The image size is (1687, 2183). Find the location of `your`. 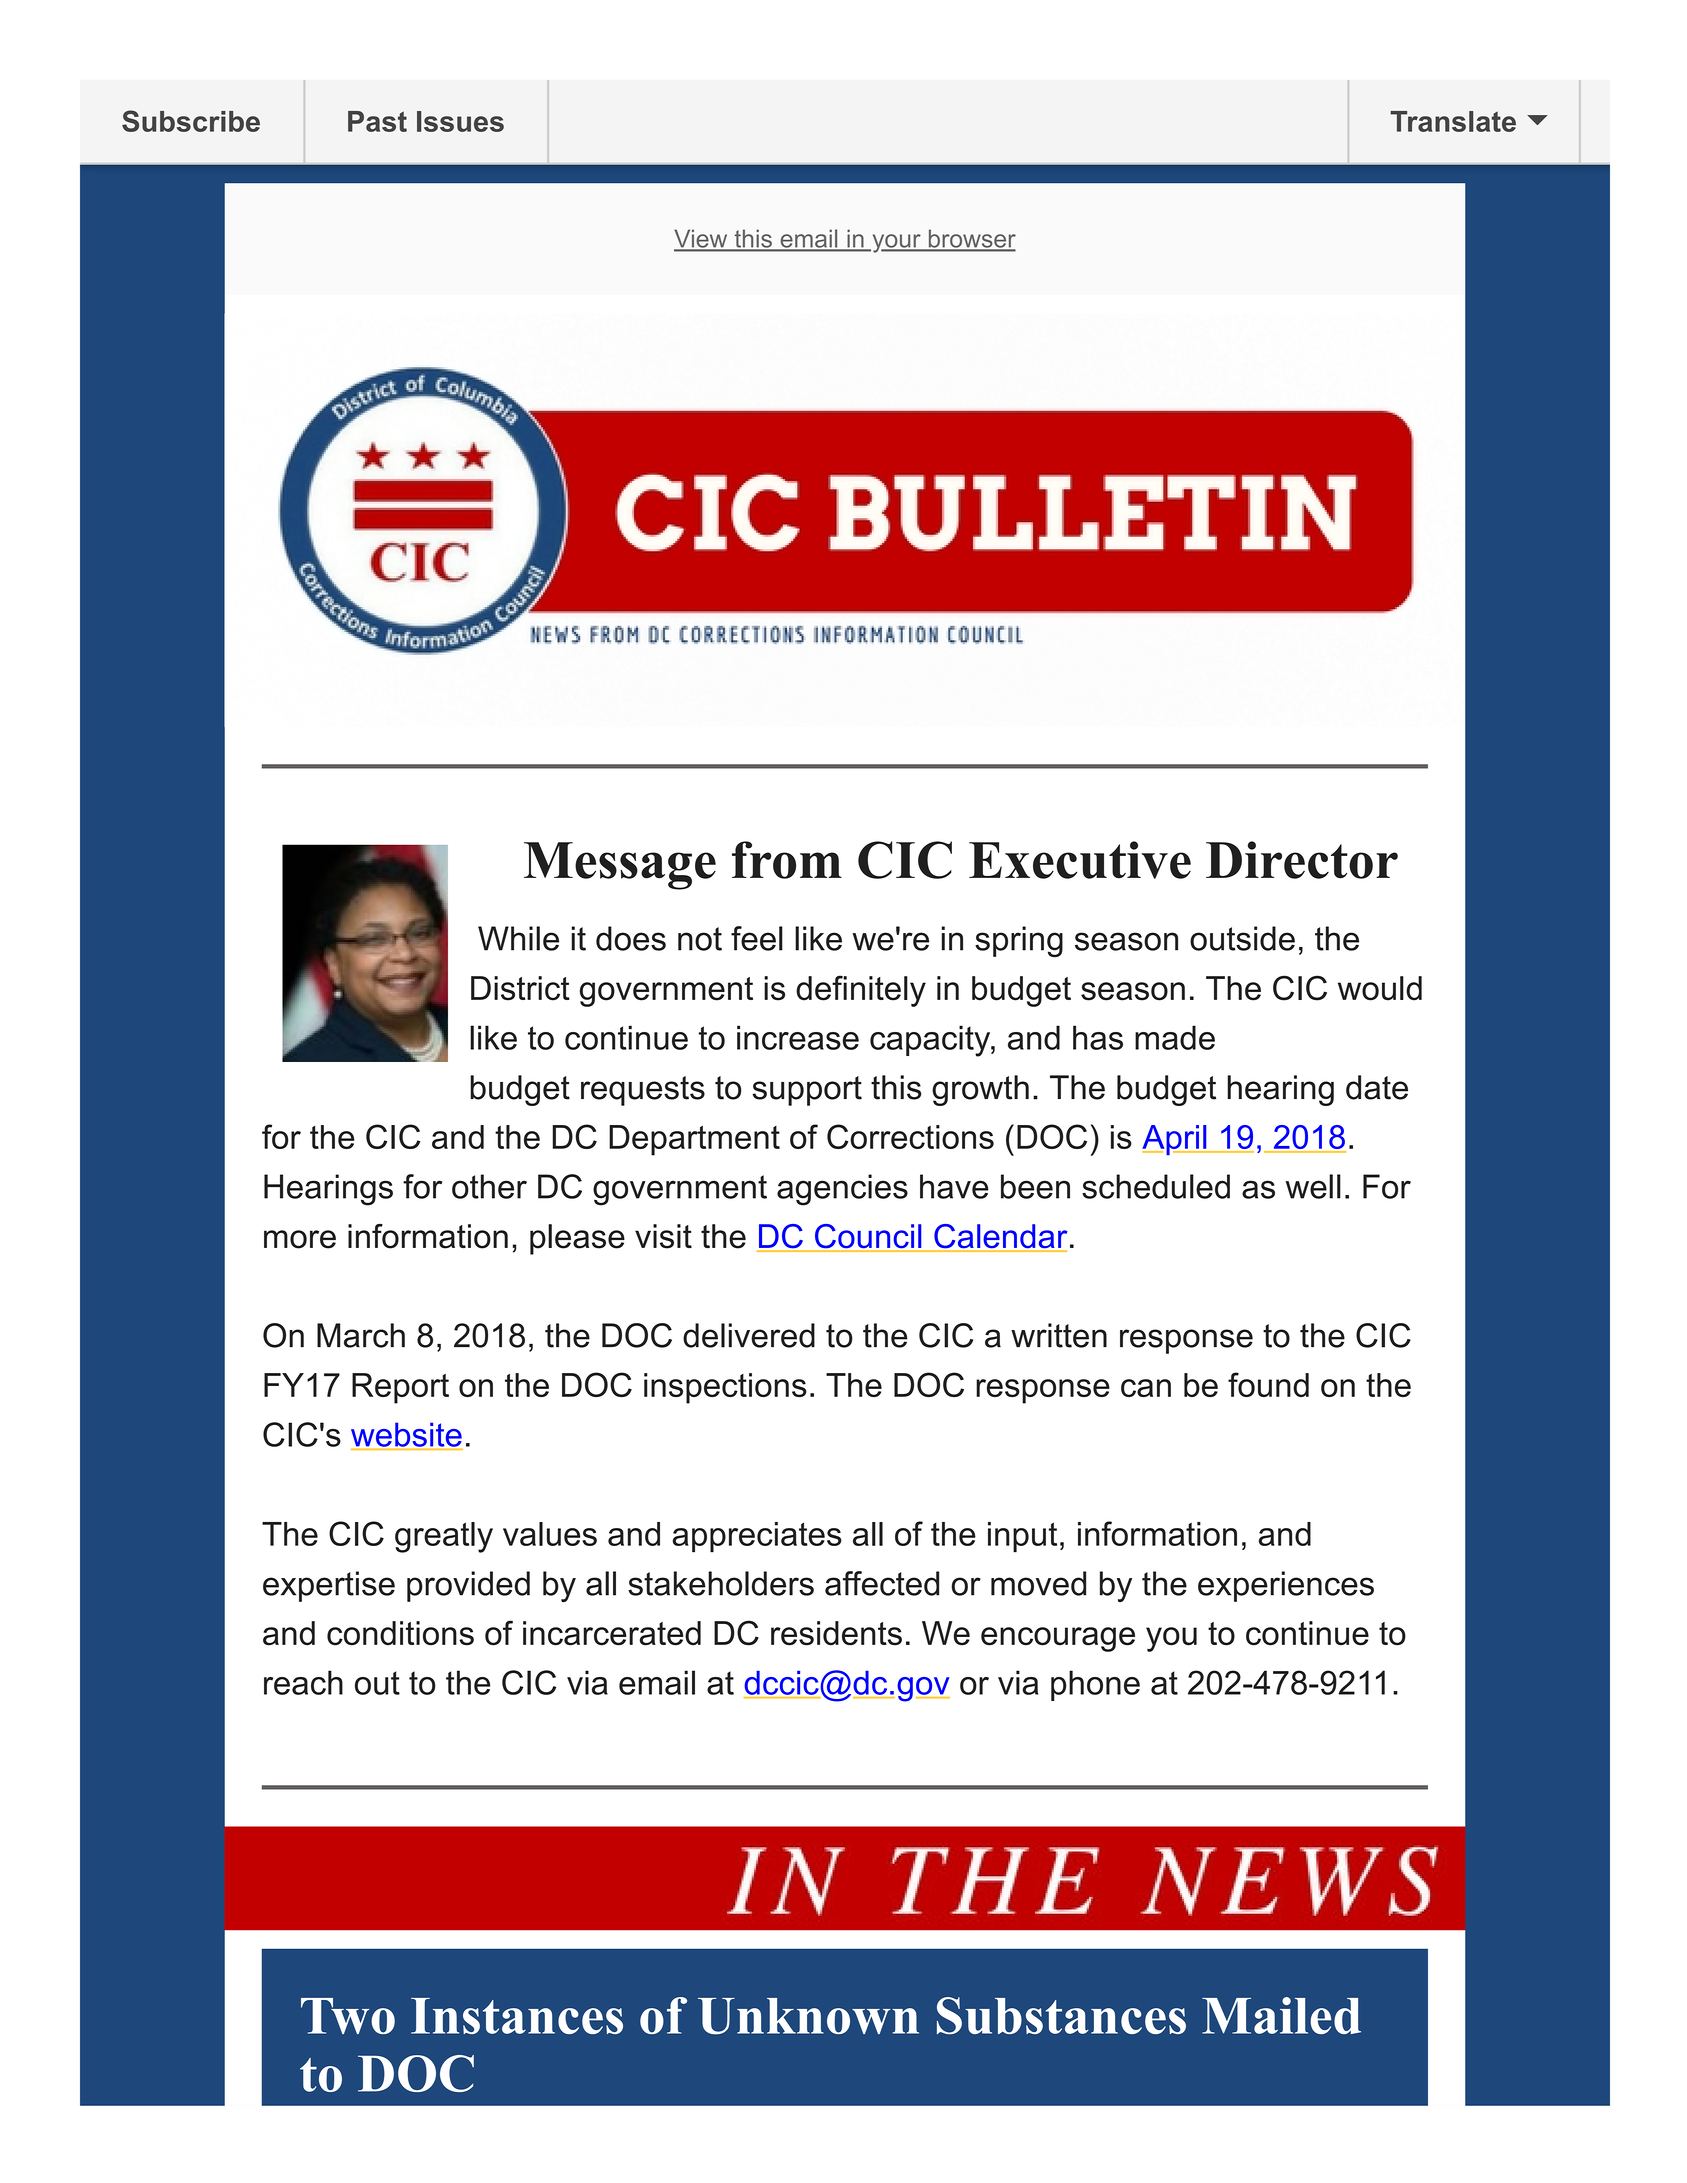

your is located at coordinates (896, 243).
